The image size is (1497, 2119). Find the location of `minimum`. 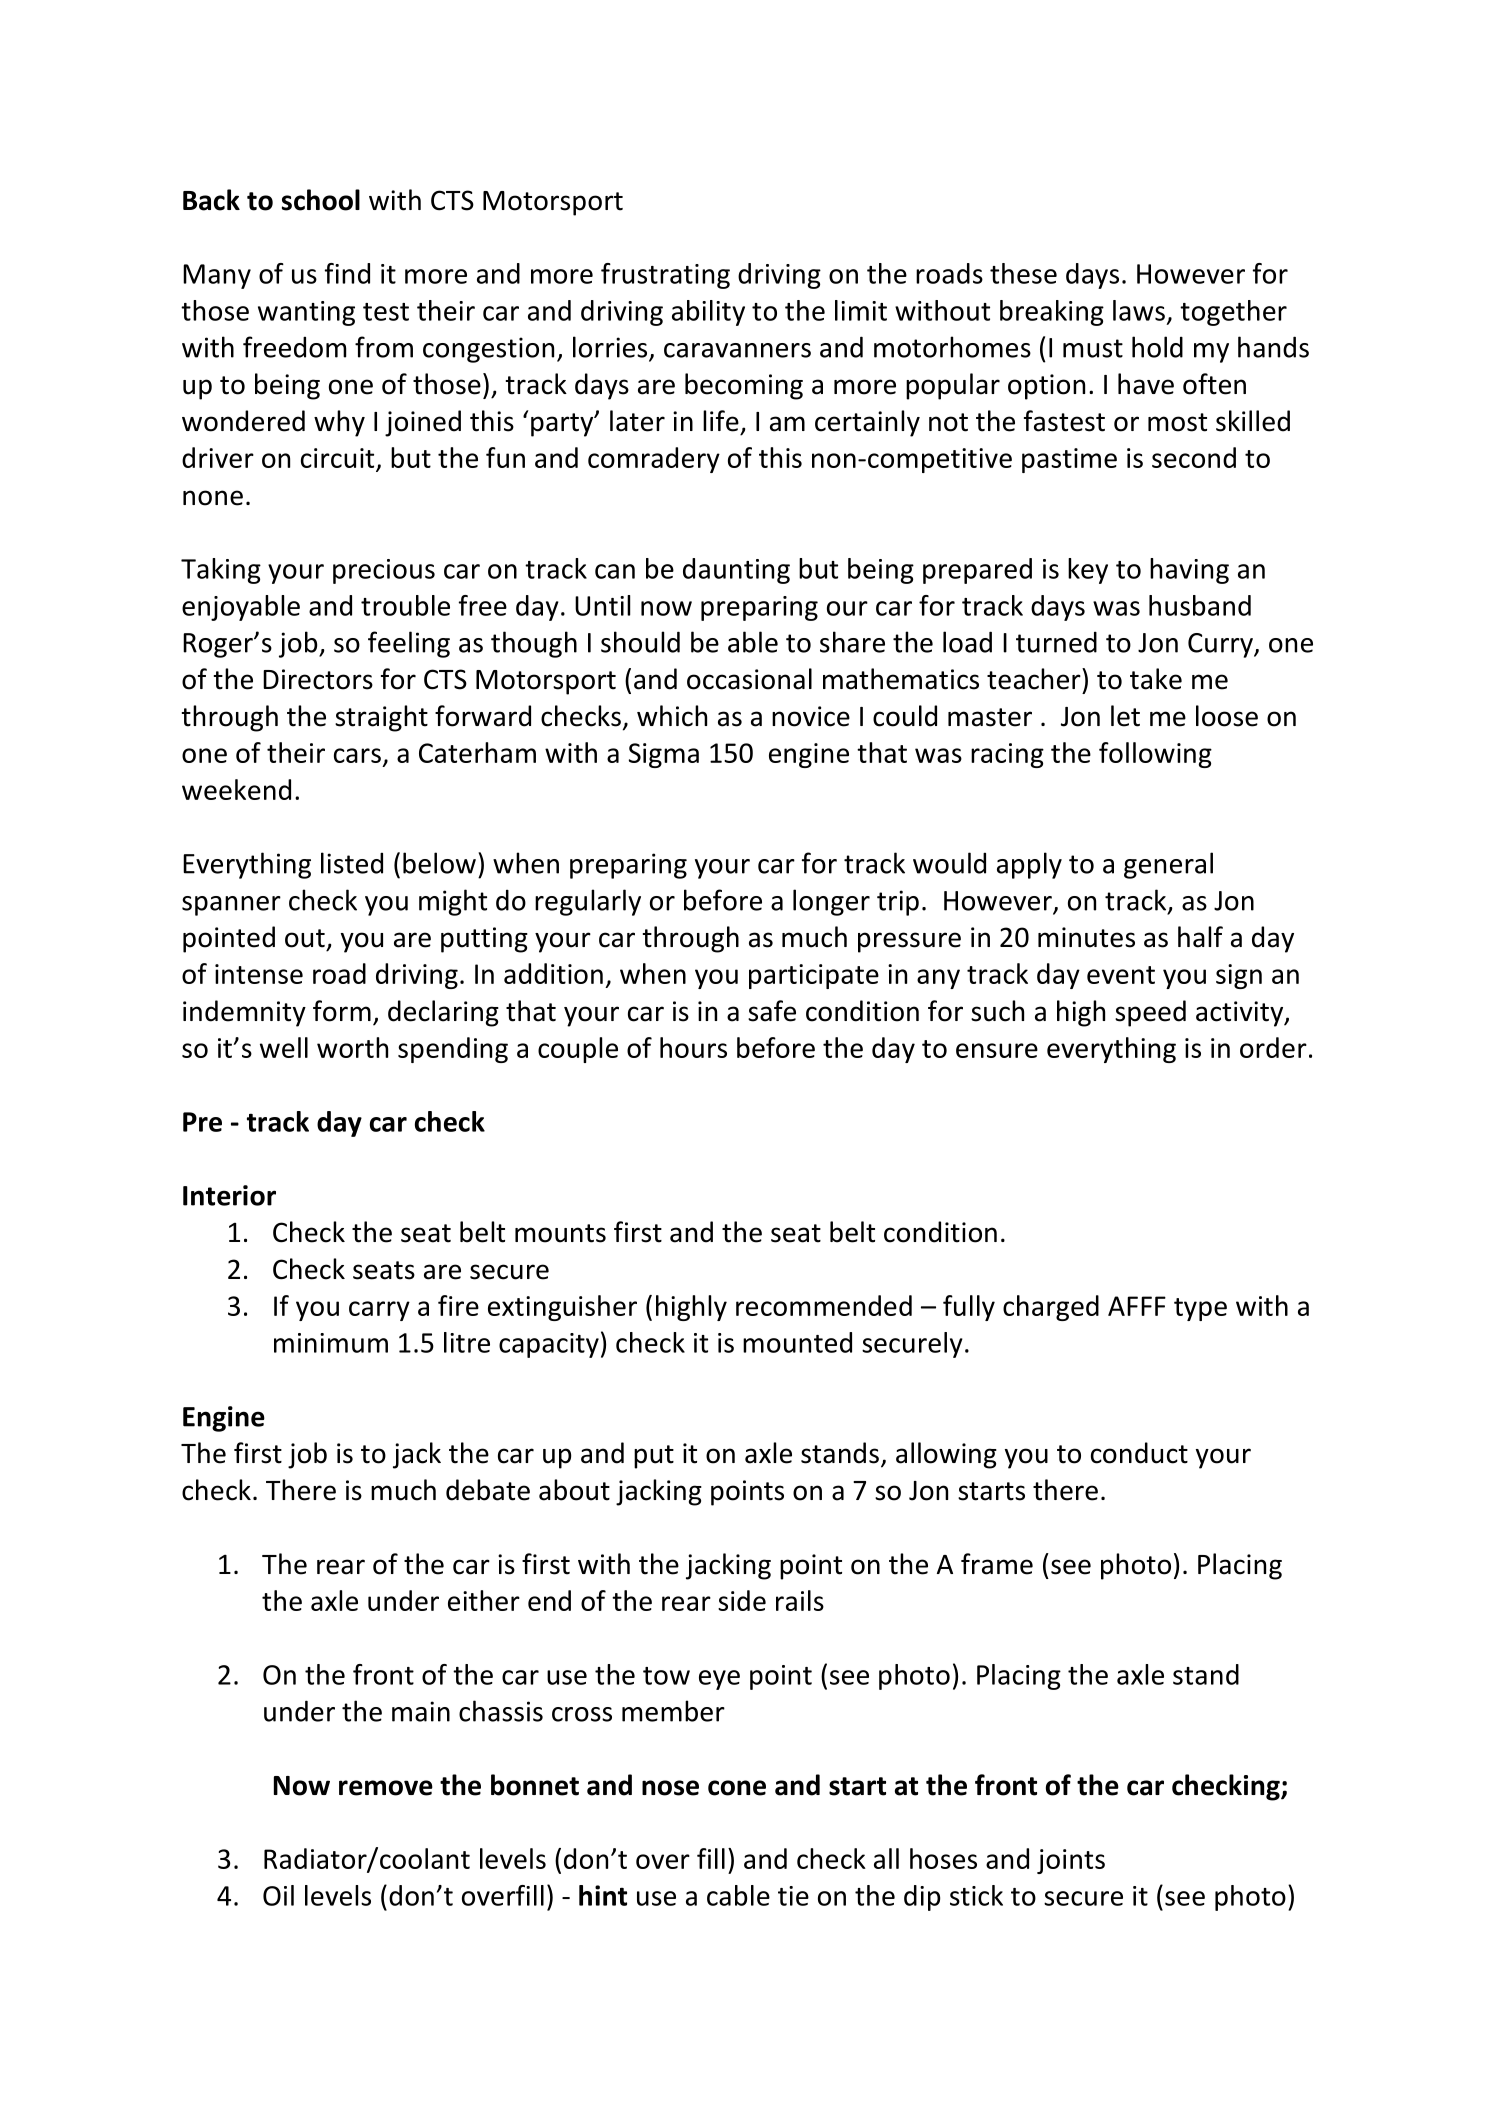

minimum is located at coordinates (331, 1343).
